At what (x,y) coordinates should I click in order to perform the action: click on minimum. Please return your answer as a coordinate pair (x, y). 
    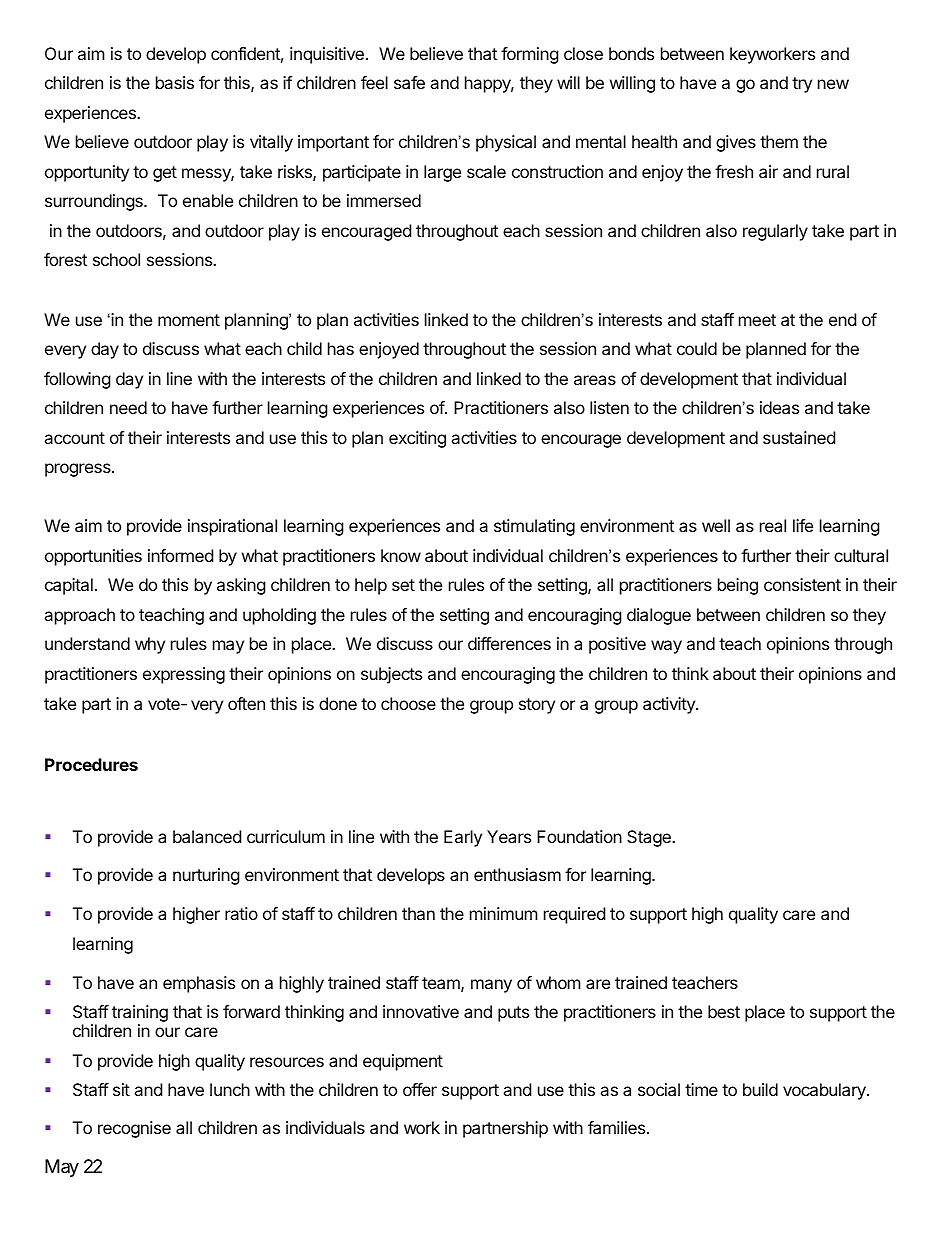
    Looking at the image, I should click on (504, 913).
